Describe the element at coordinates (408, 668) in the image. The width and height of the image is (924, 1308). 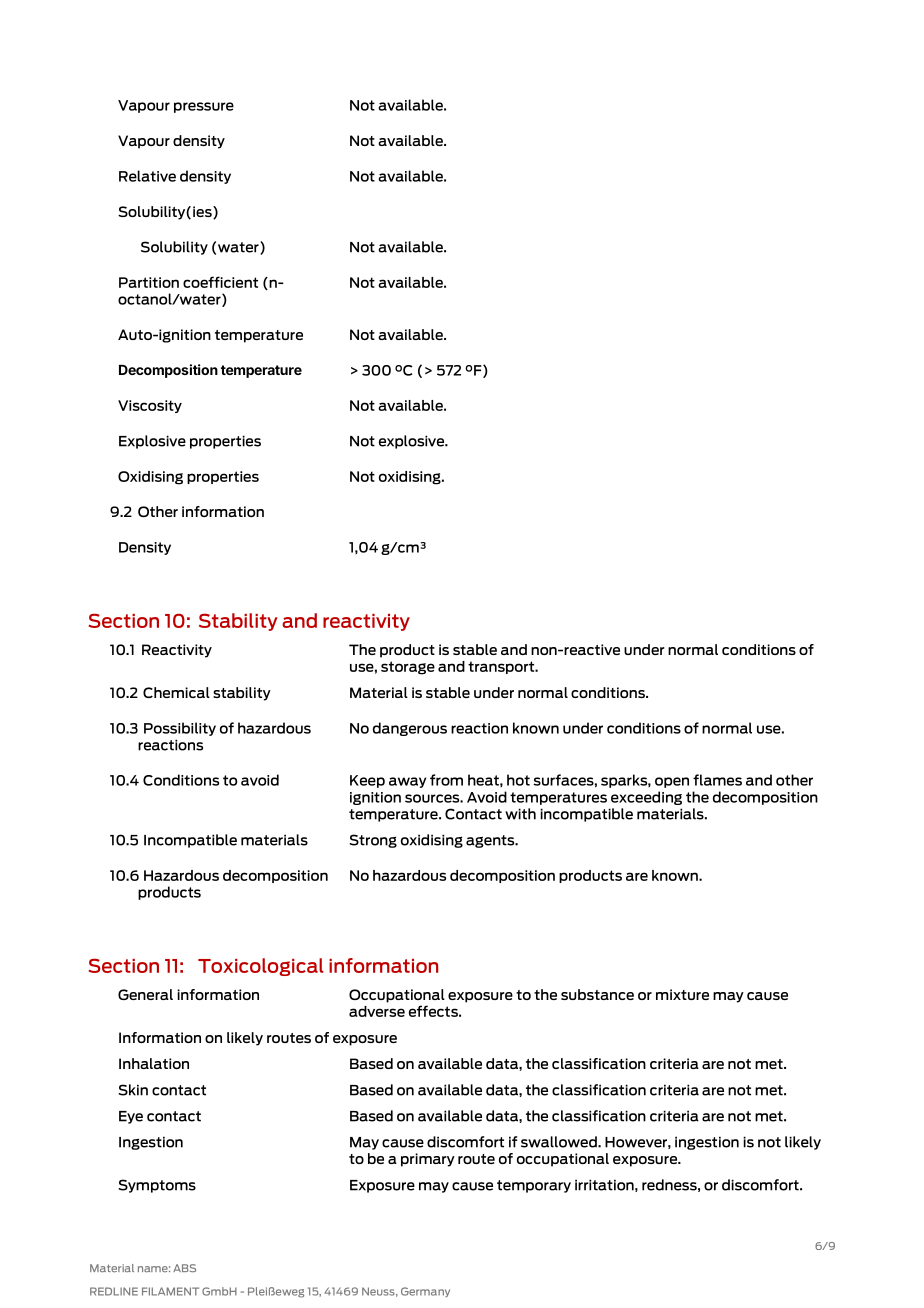
I see `storage` at that location.
